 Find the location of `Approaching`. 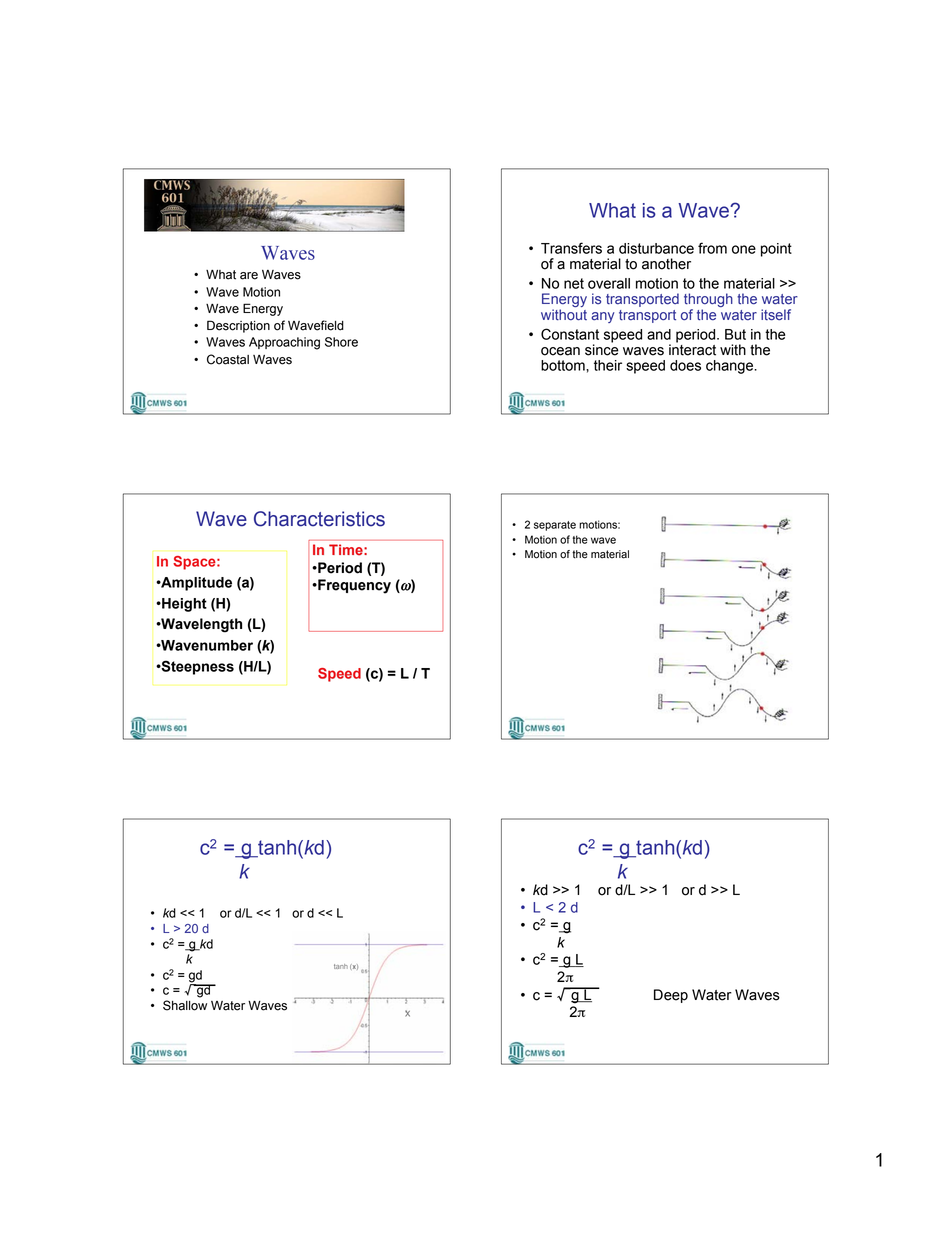

Approaching is located at coordinates (284, 343).
